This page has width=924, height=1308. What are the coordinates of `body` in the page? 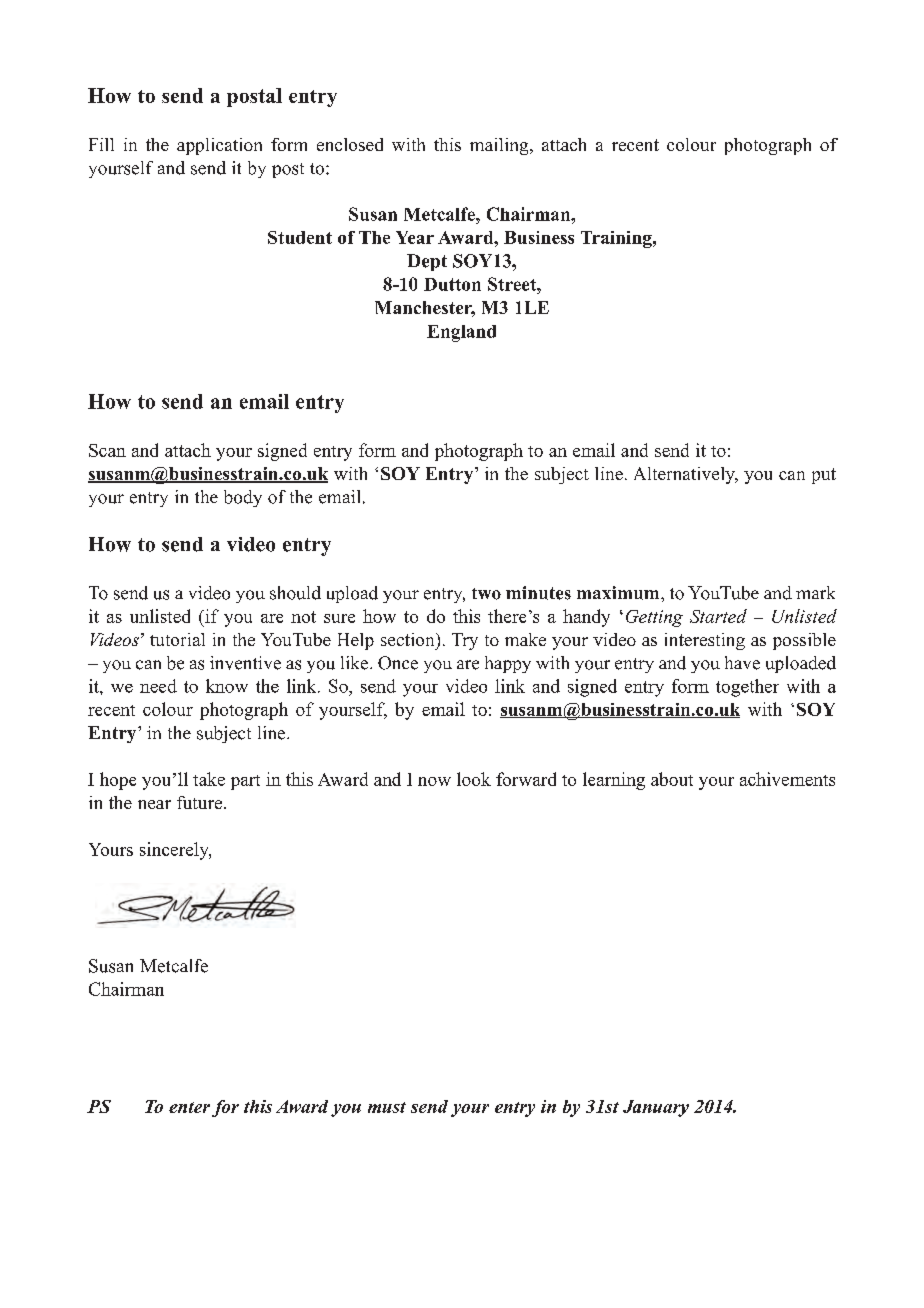 It's located at (243, 498).
